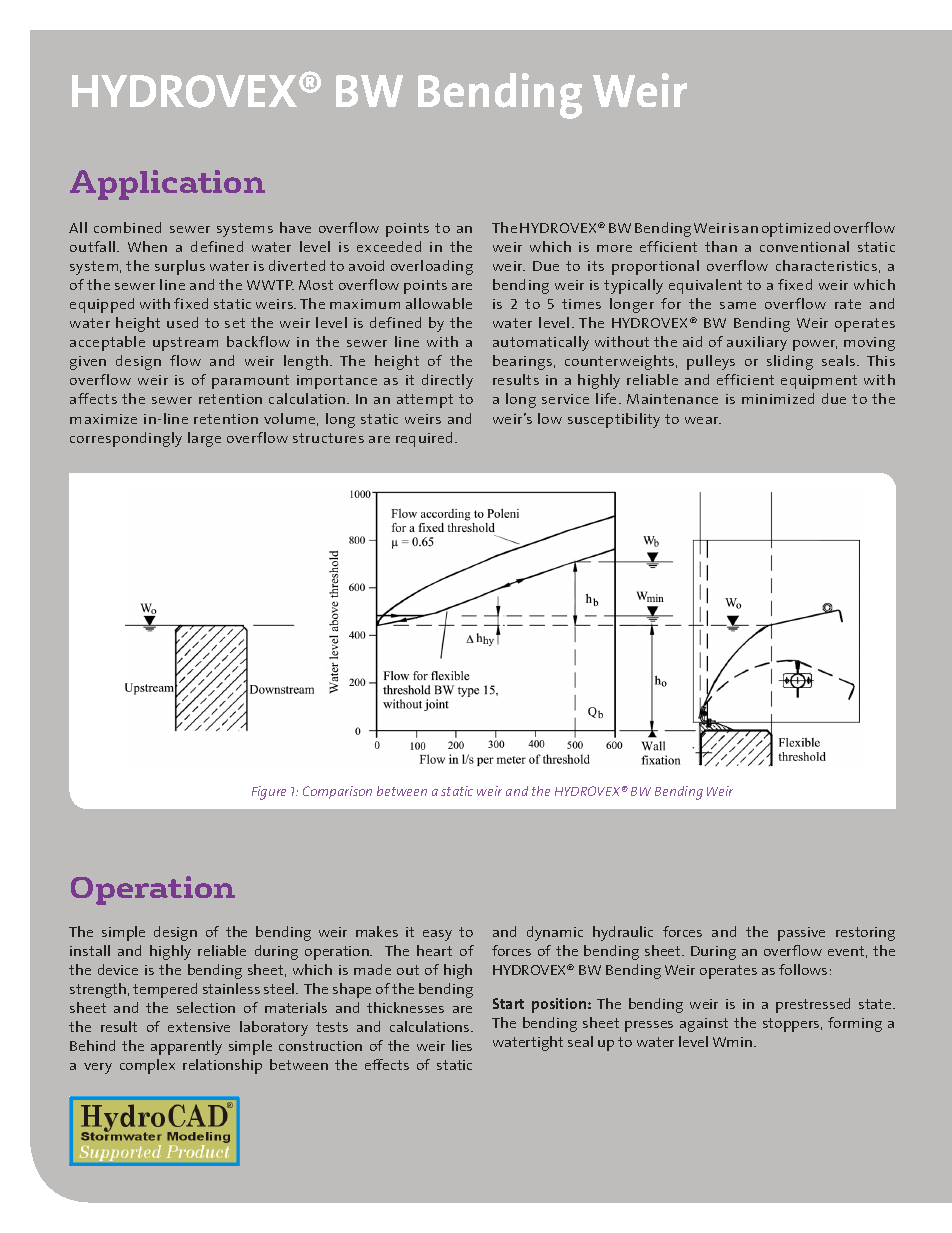 The height and width of the screenshot is (1233, 952). What do you see at coordinates (437, 935) in the screenshot?
I see `easy` at bounding box center [437, 935].
